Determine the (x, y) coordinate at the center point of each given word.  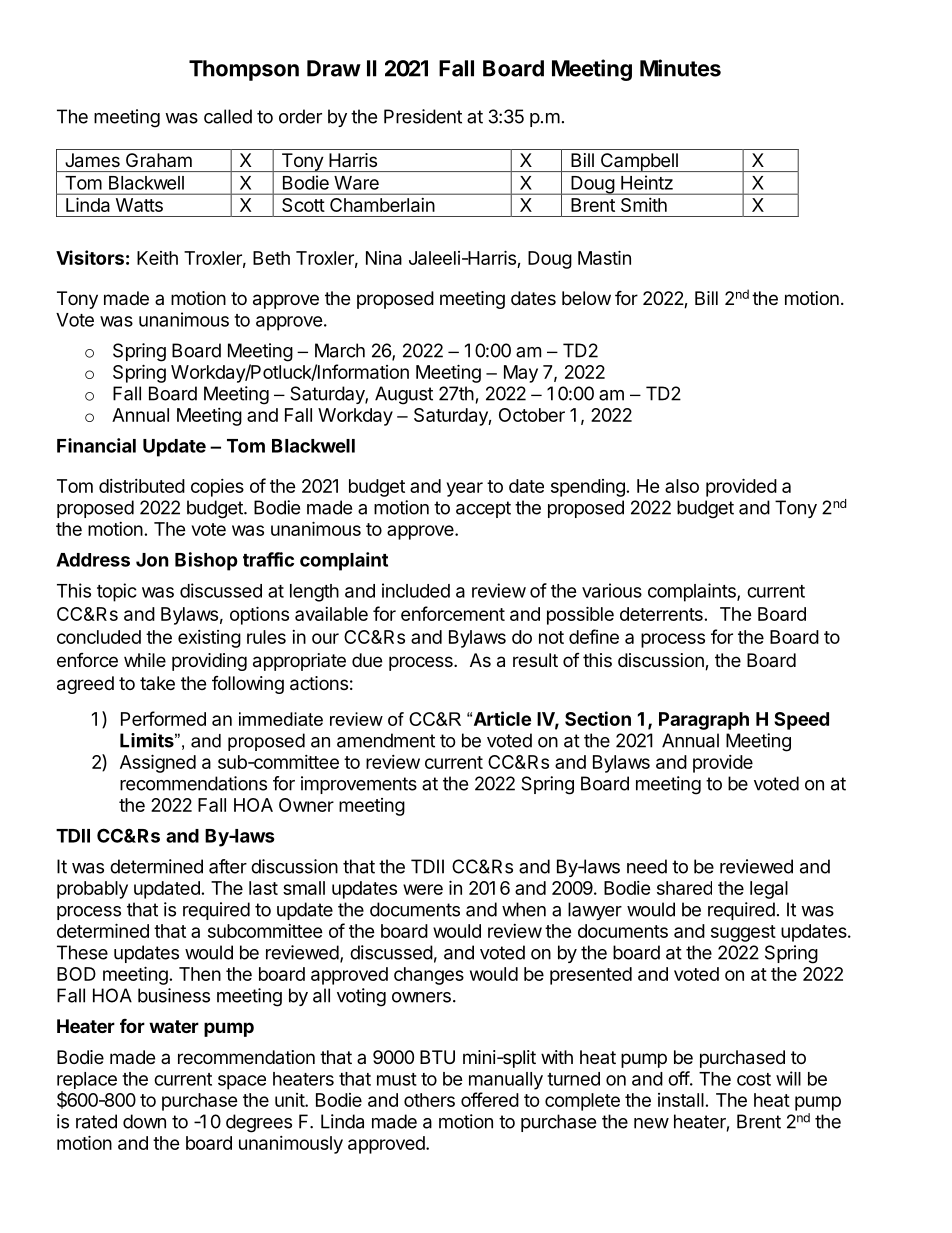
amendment (386, 740)
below (586, 298)
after (228, 866)
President (423, 116)
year (465, 489)
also (682, 486)
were (423, 889)
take (157, 683)
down (144, 1121)
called (228, 116)
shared (684, 888)
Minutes (680, 68)
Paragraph (704, 721)
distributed (142, 486)
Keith (157, 258)
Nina (384, 258)
